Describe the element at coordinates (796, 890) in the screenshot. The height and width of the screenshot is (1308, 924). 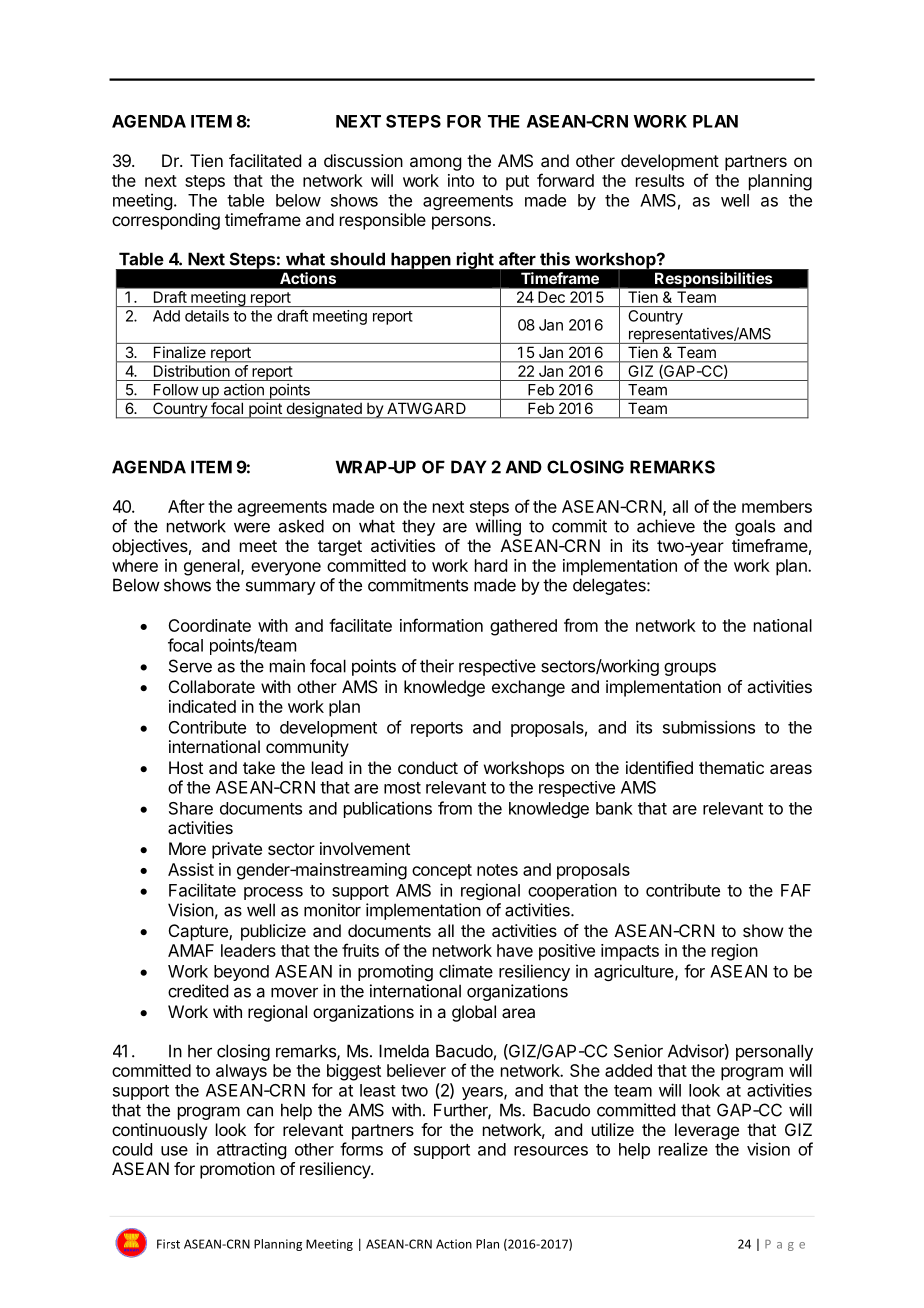
I see `FAF` at that location.
